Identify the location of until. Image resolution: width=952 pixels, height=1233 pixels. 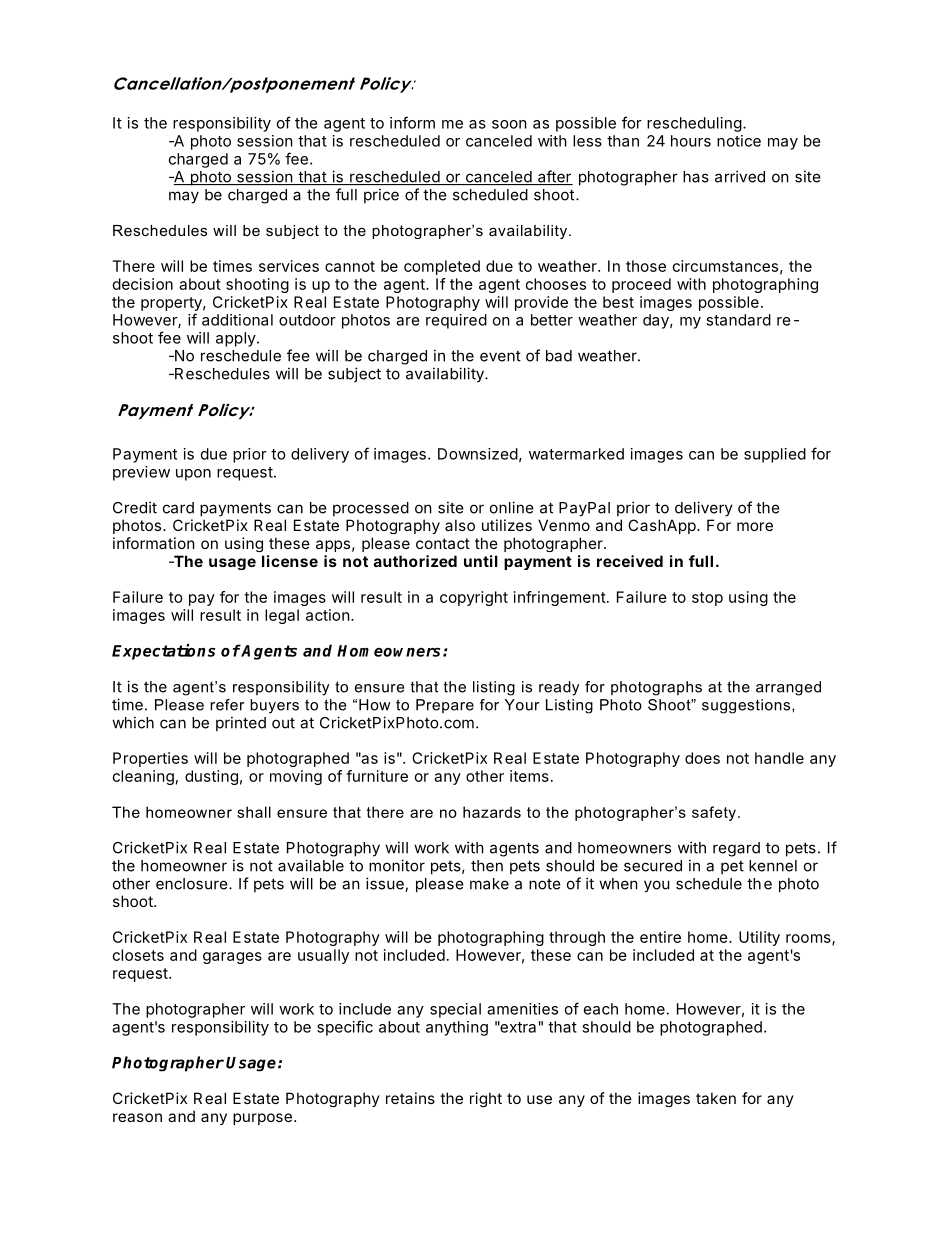
(481, 561).
